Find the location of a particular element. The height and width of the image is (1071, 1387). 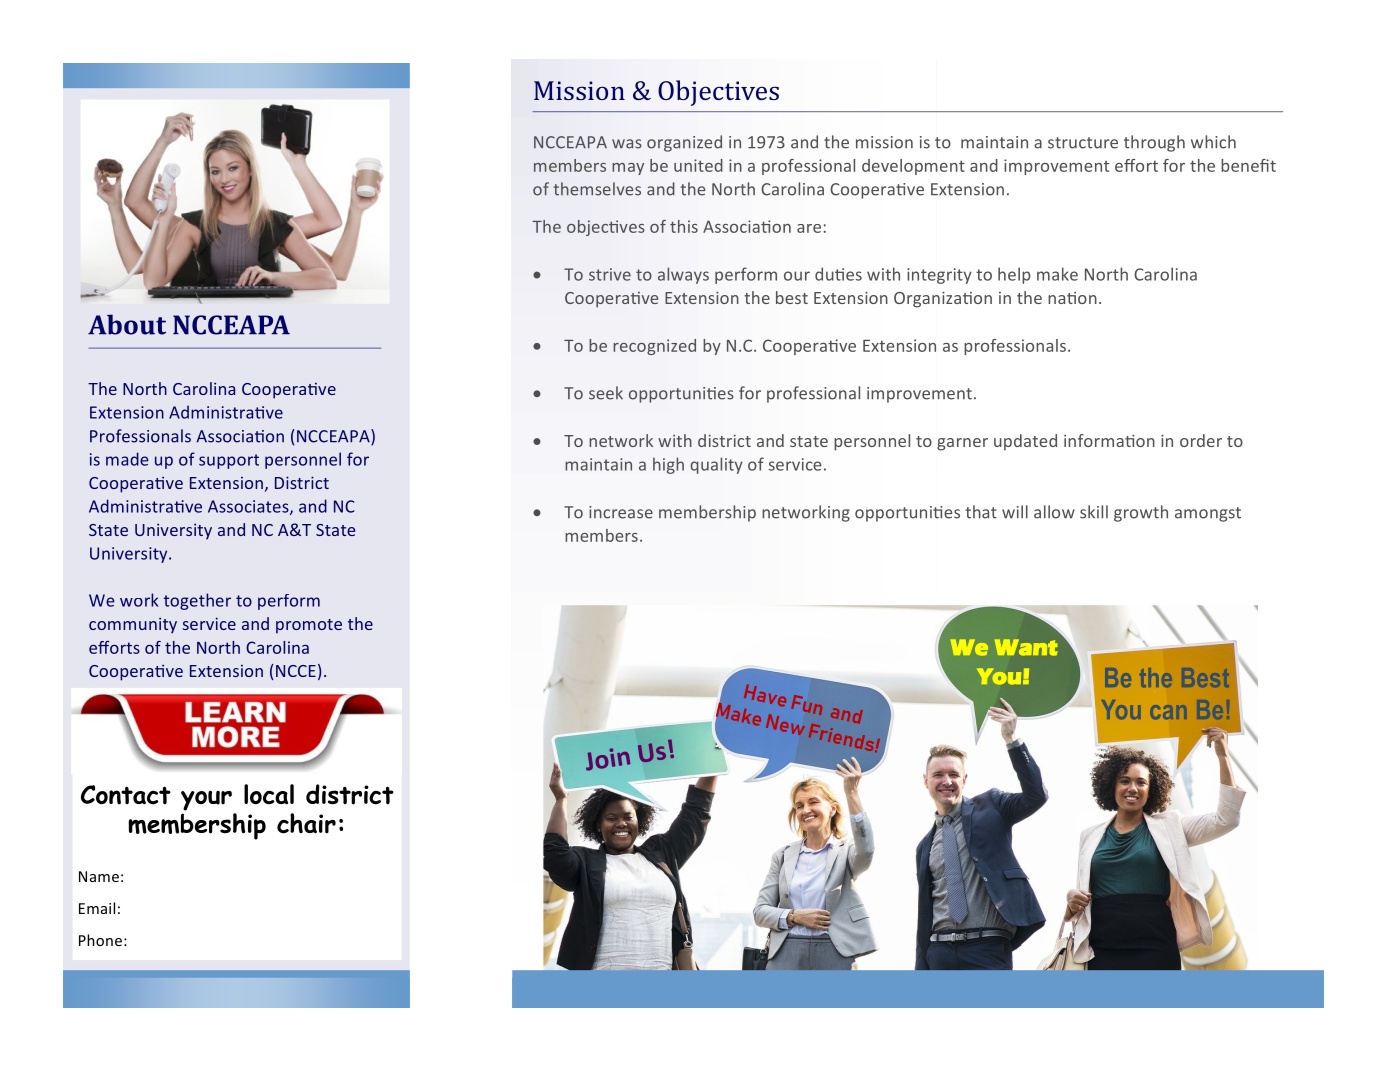

chair is located at coordinates (306, 823).
